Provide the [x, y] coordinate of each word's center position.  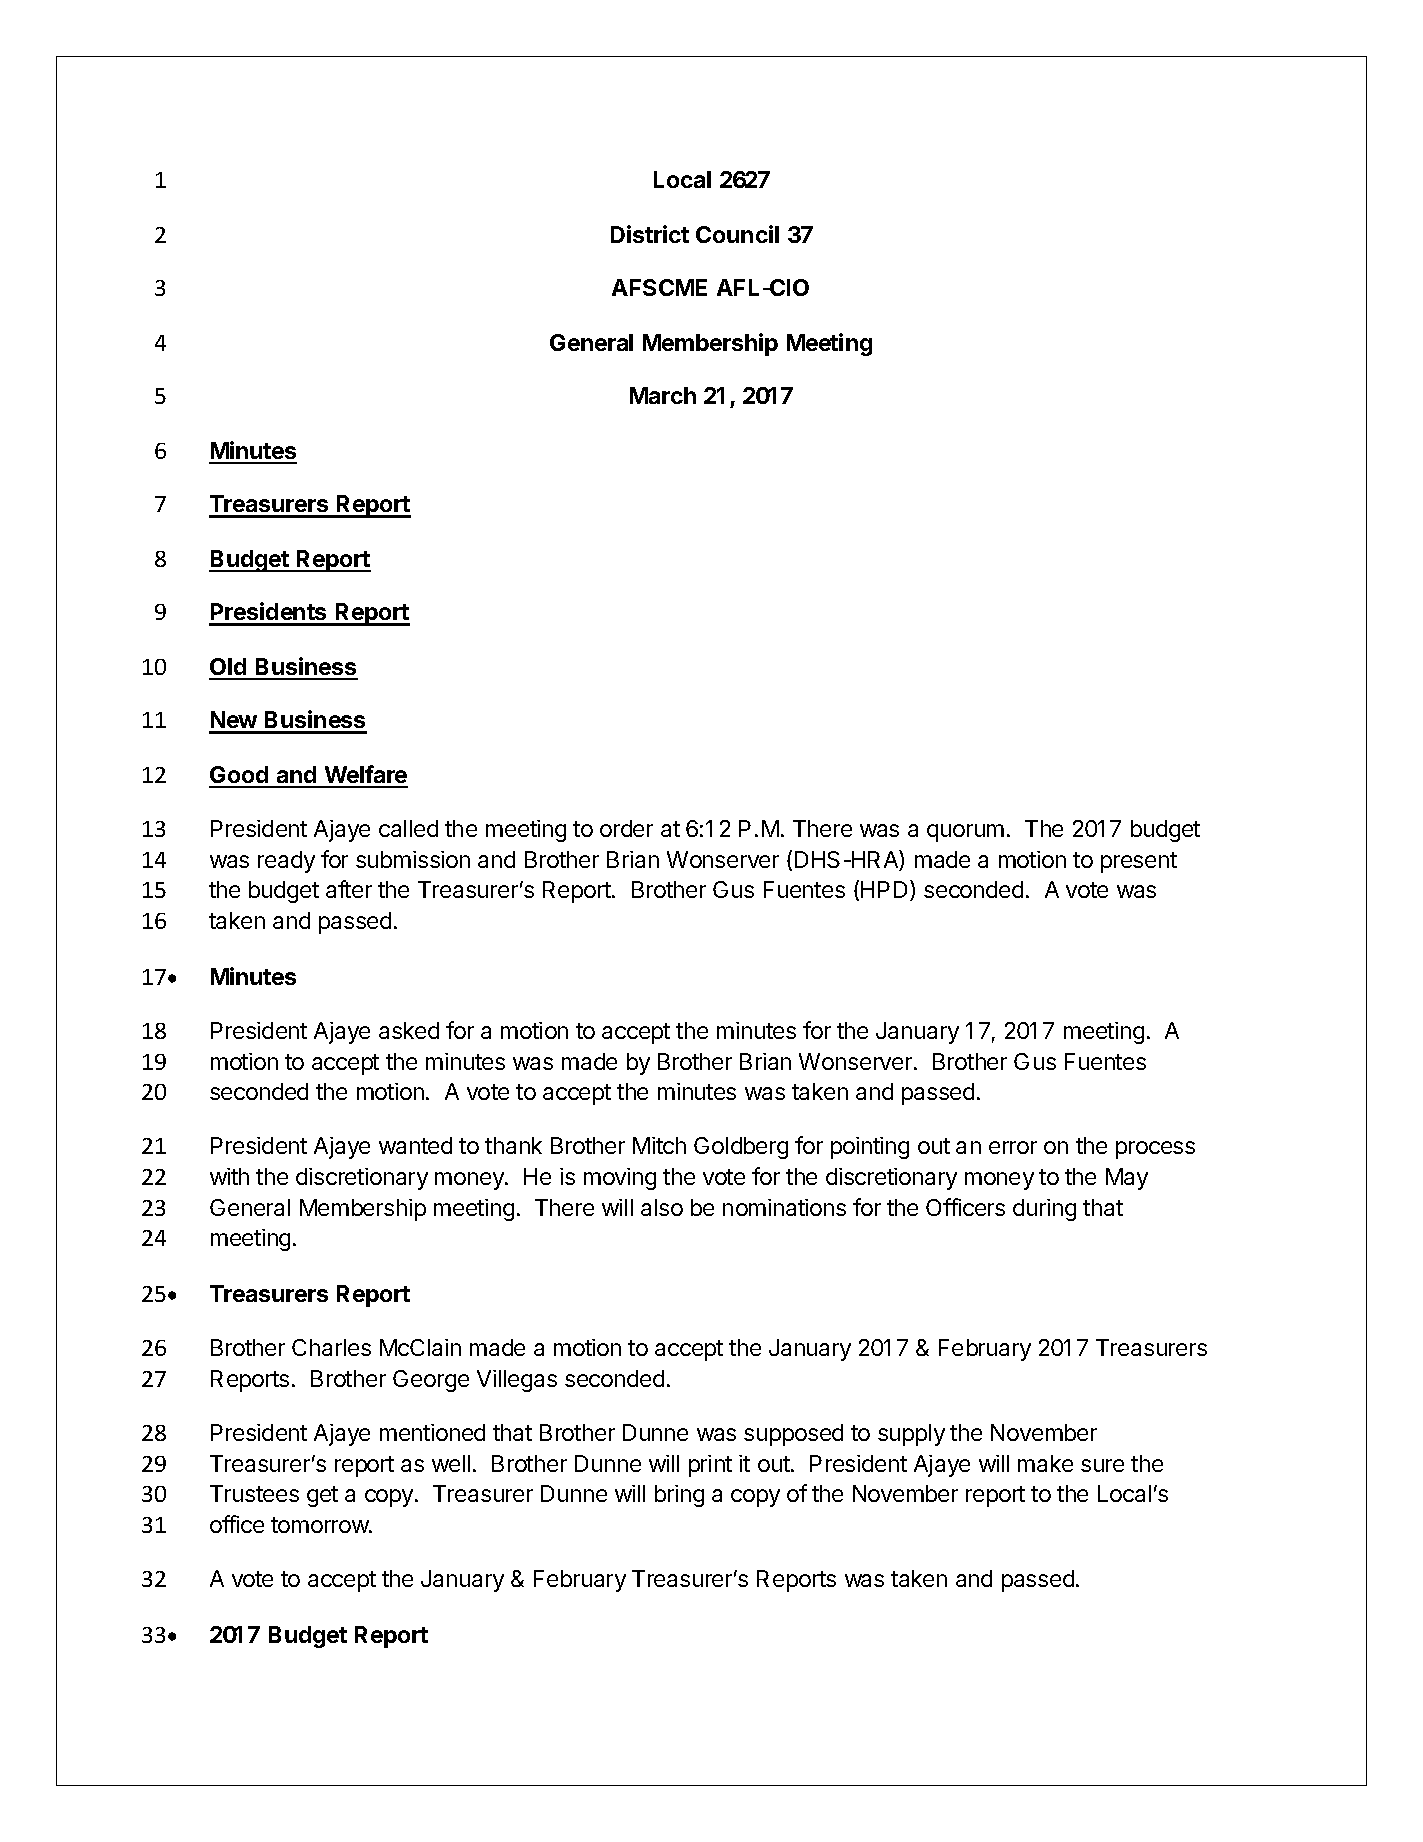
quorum [965, 833]
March [663, 395]
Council [737, 234]
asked [409, 1030]
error [1013, 1147]
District [650, 234]
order [626, 828]
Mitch [659, 1145]
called [408, 828]
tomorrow [320, 1525]
